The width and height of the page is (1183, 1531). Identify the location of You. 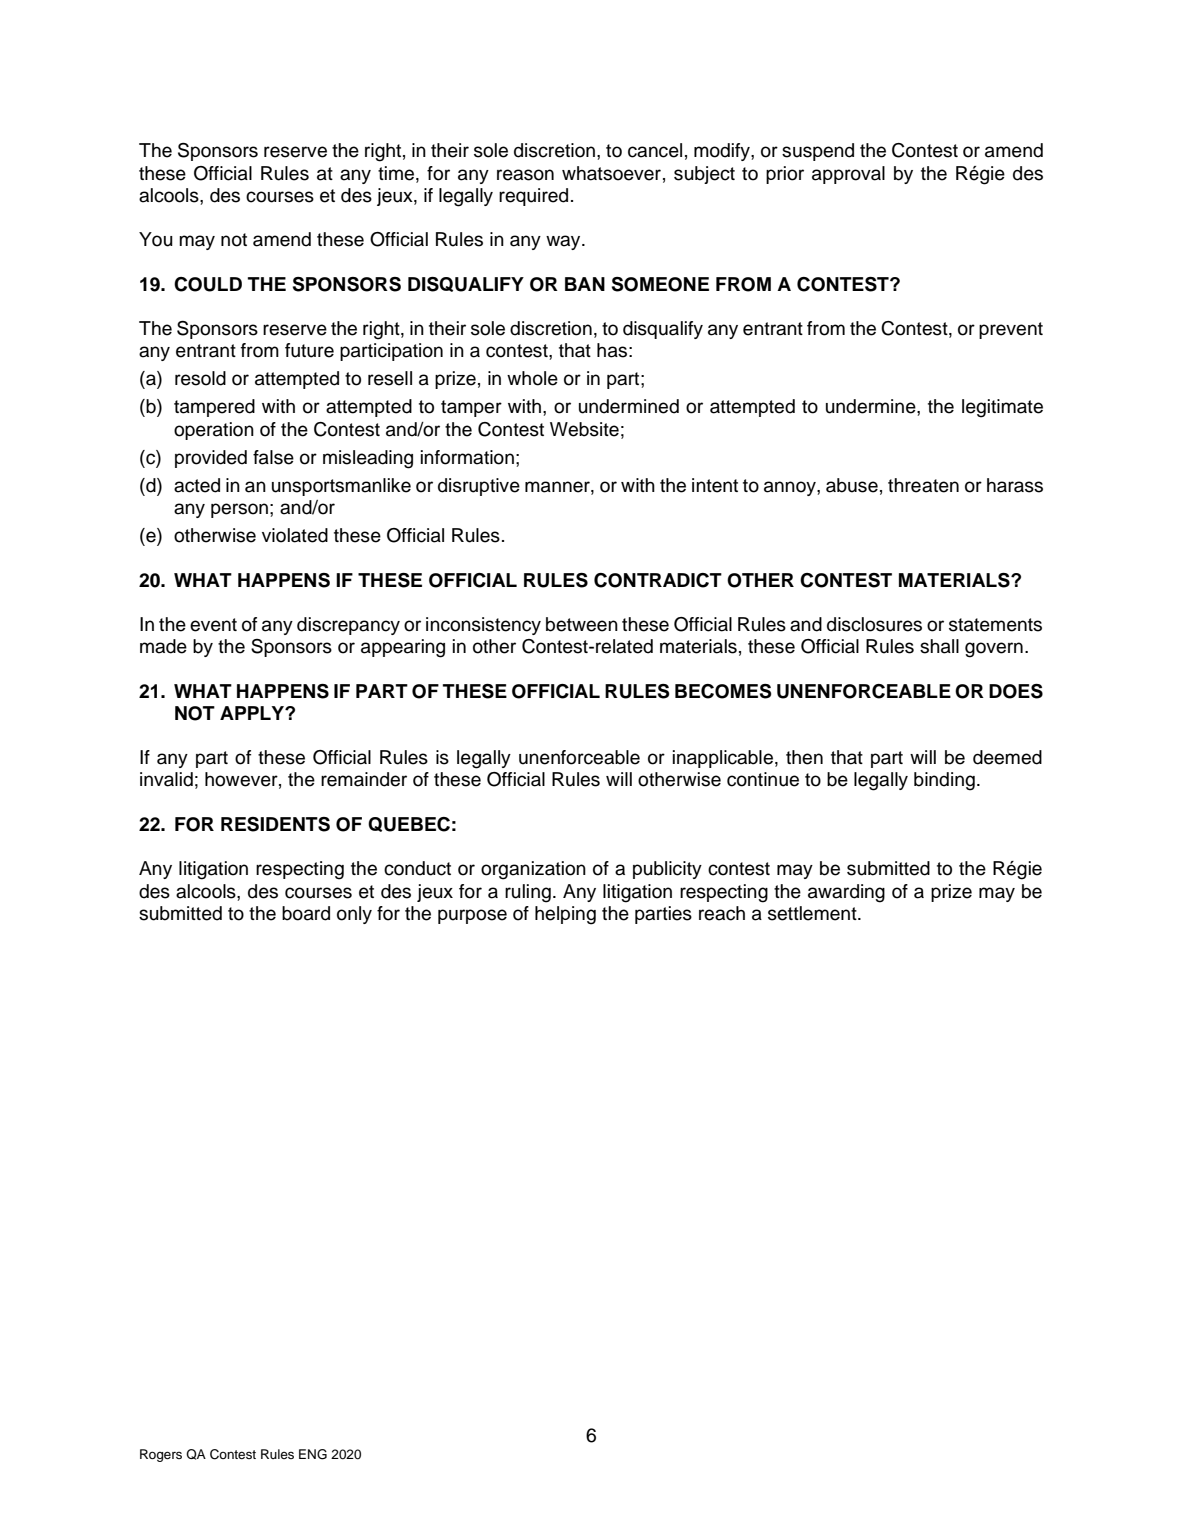
(156, 239).
